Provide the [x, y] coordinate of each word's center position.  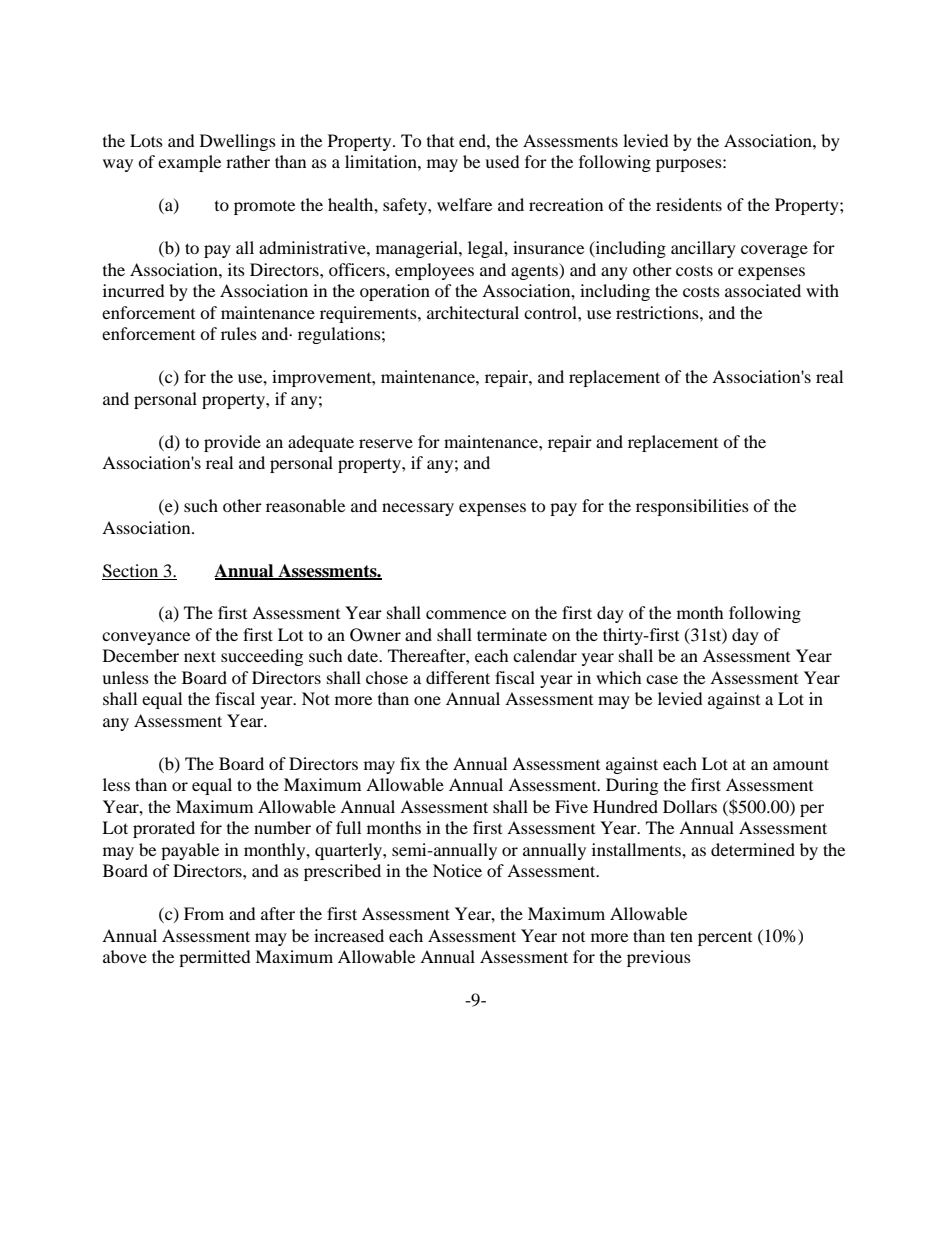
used [502, 161]
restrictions [658, 312]
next [200, 656]
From [204, 913]
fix [410, 763]
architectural [473, 312]
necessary [418, 509]
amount [801, 764]
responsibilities [692, 507]
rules [239, 333]
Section [130, 571]
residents [689, 204]
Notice [457, 870]
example [189, 163]
